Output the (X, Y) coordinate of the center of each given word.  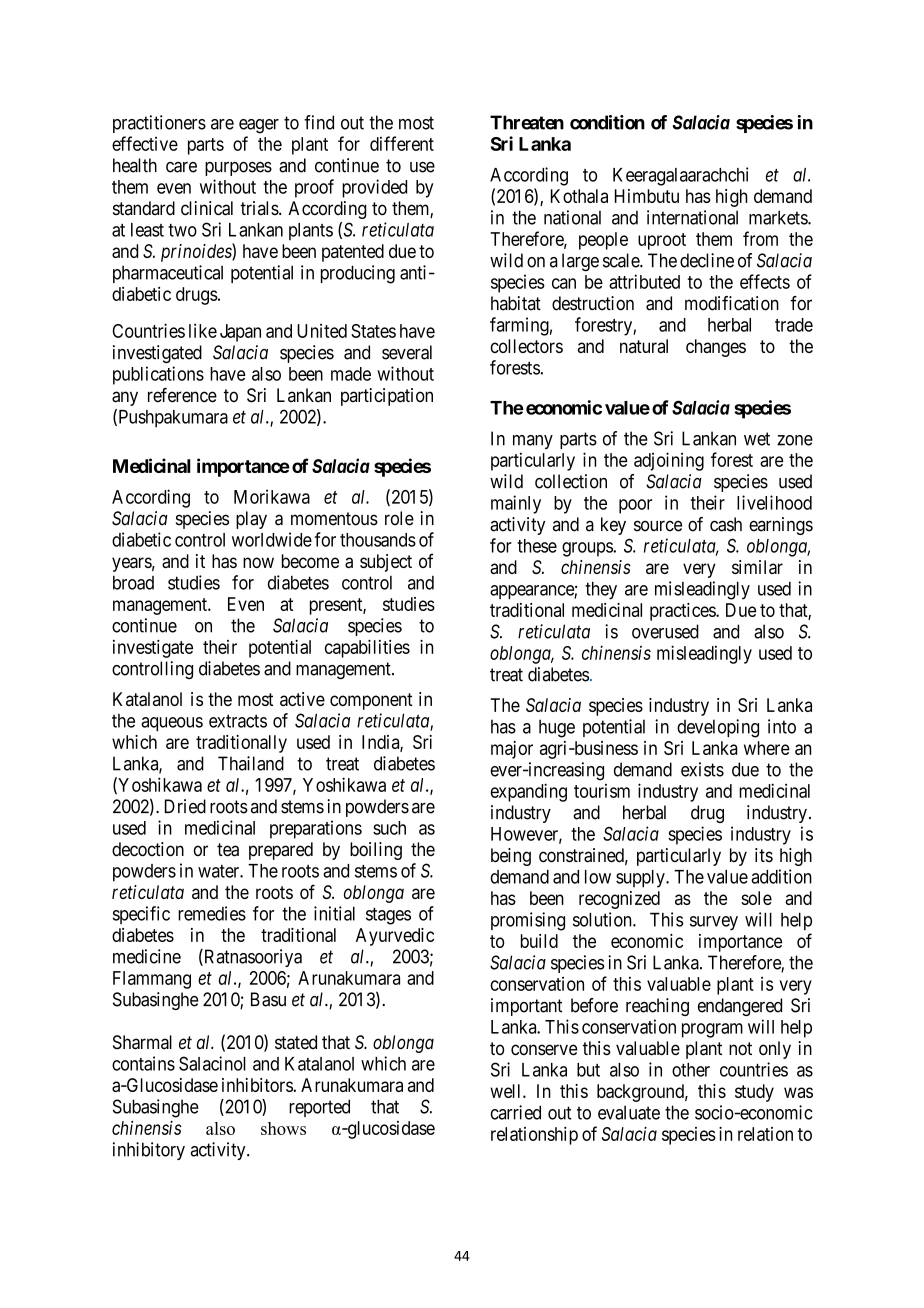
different (402, 143)
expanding (528, 792)
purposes (238, 169)
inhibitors (258, 1085)
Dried (185, 806)
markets (779, 217)
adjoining (669, 461)
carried (515, 1112)
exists (702, 769)
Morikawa (272, 496)
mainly (516, 504)
